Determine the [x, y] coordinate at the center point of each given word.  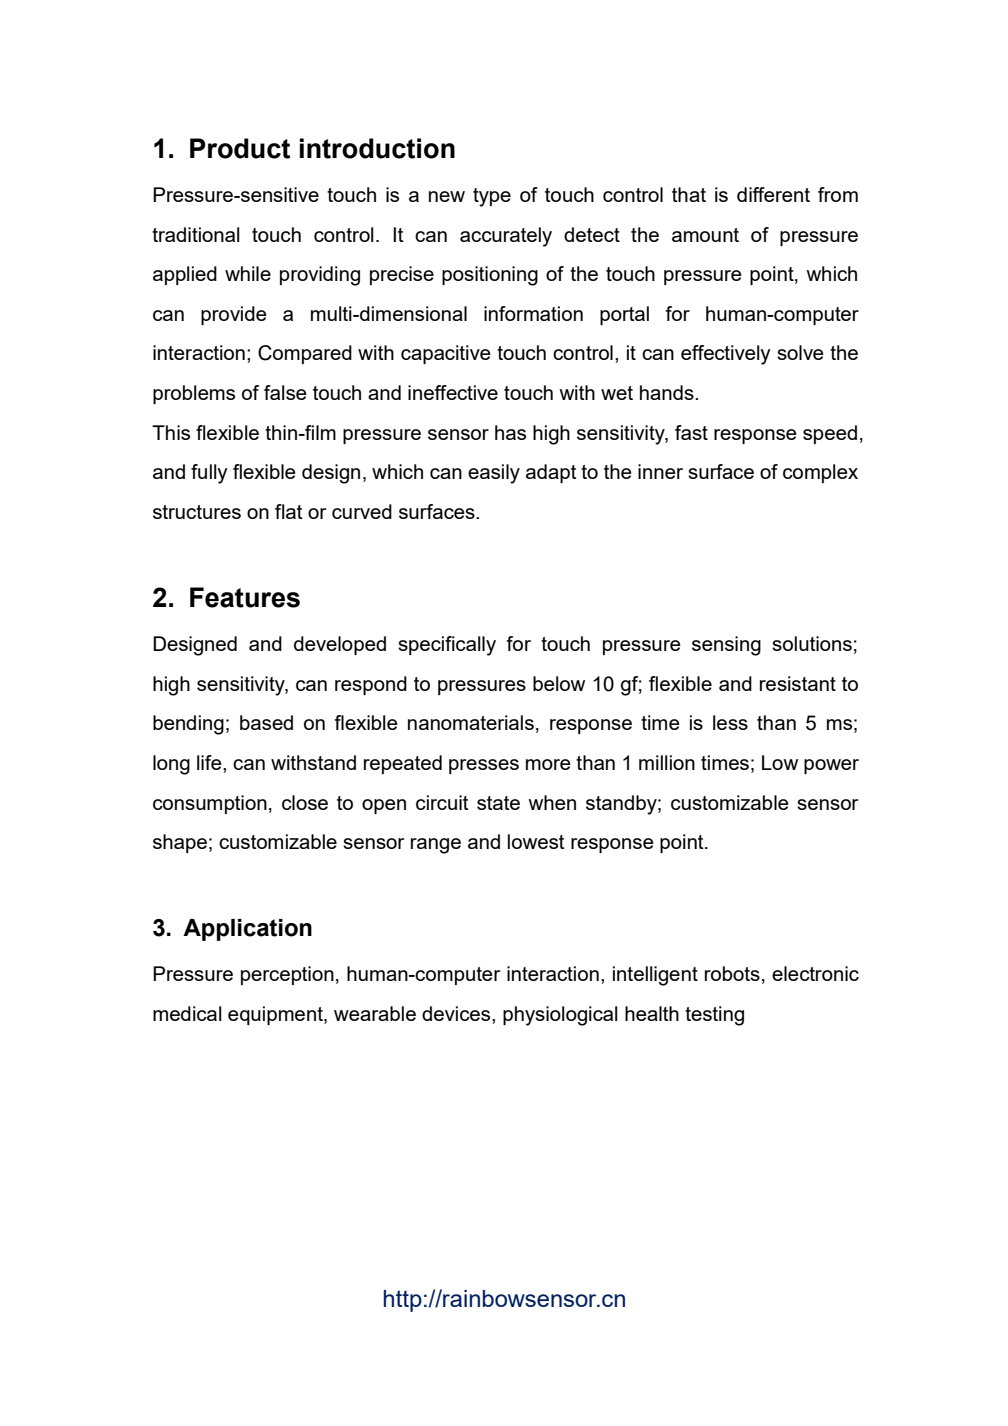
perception [287, 975]
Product [240, 148]
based [266, 722]
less [730, 722]
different [773, 194]
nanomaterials [471, 722]
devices [457, 1013]
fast [691, 432]
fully [209, 474]
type [492, 197]
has [510, 432]
